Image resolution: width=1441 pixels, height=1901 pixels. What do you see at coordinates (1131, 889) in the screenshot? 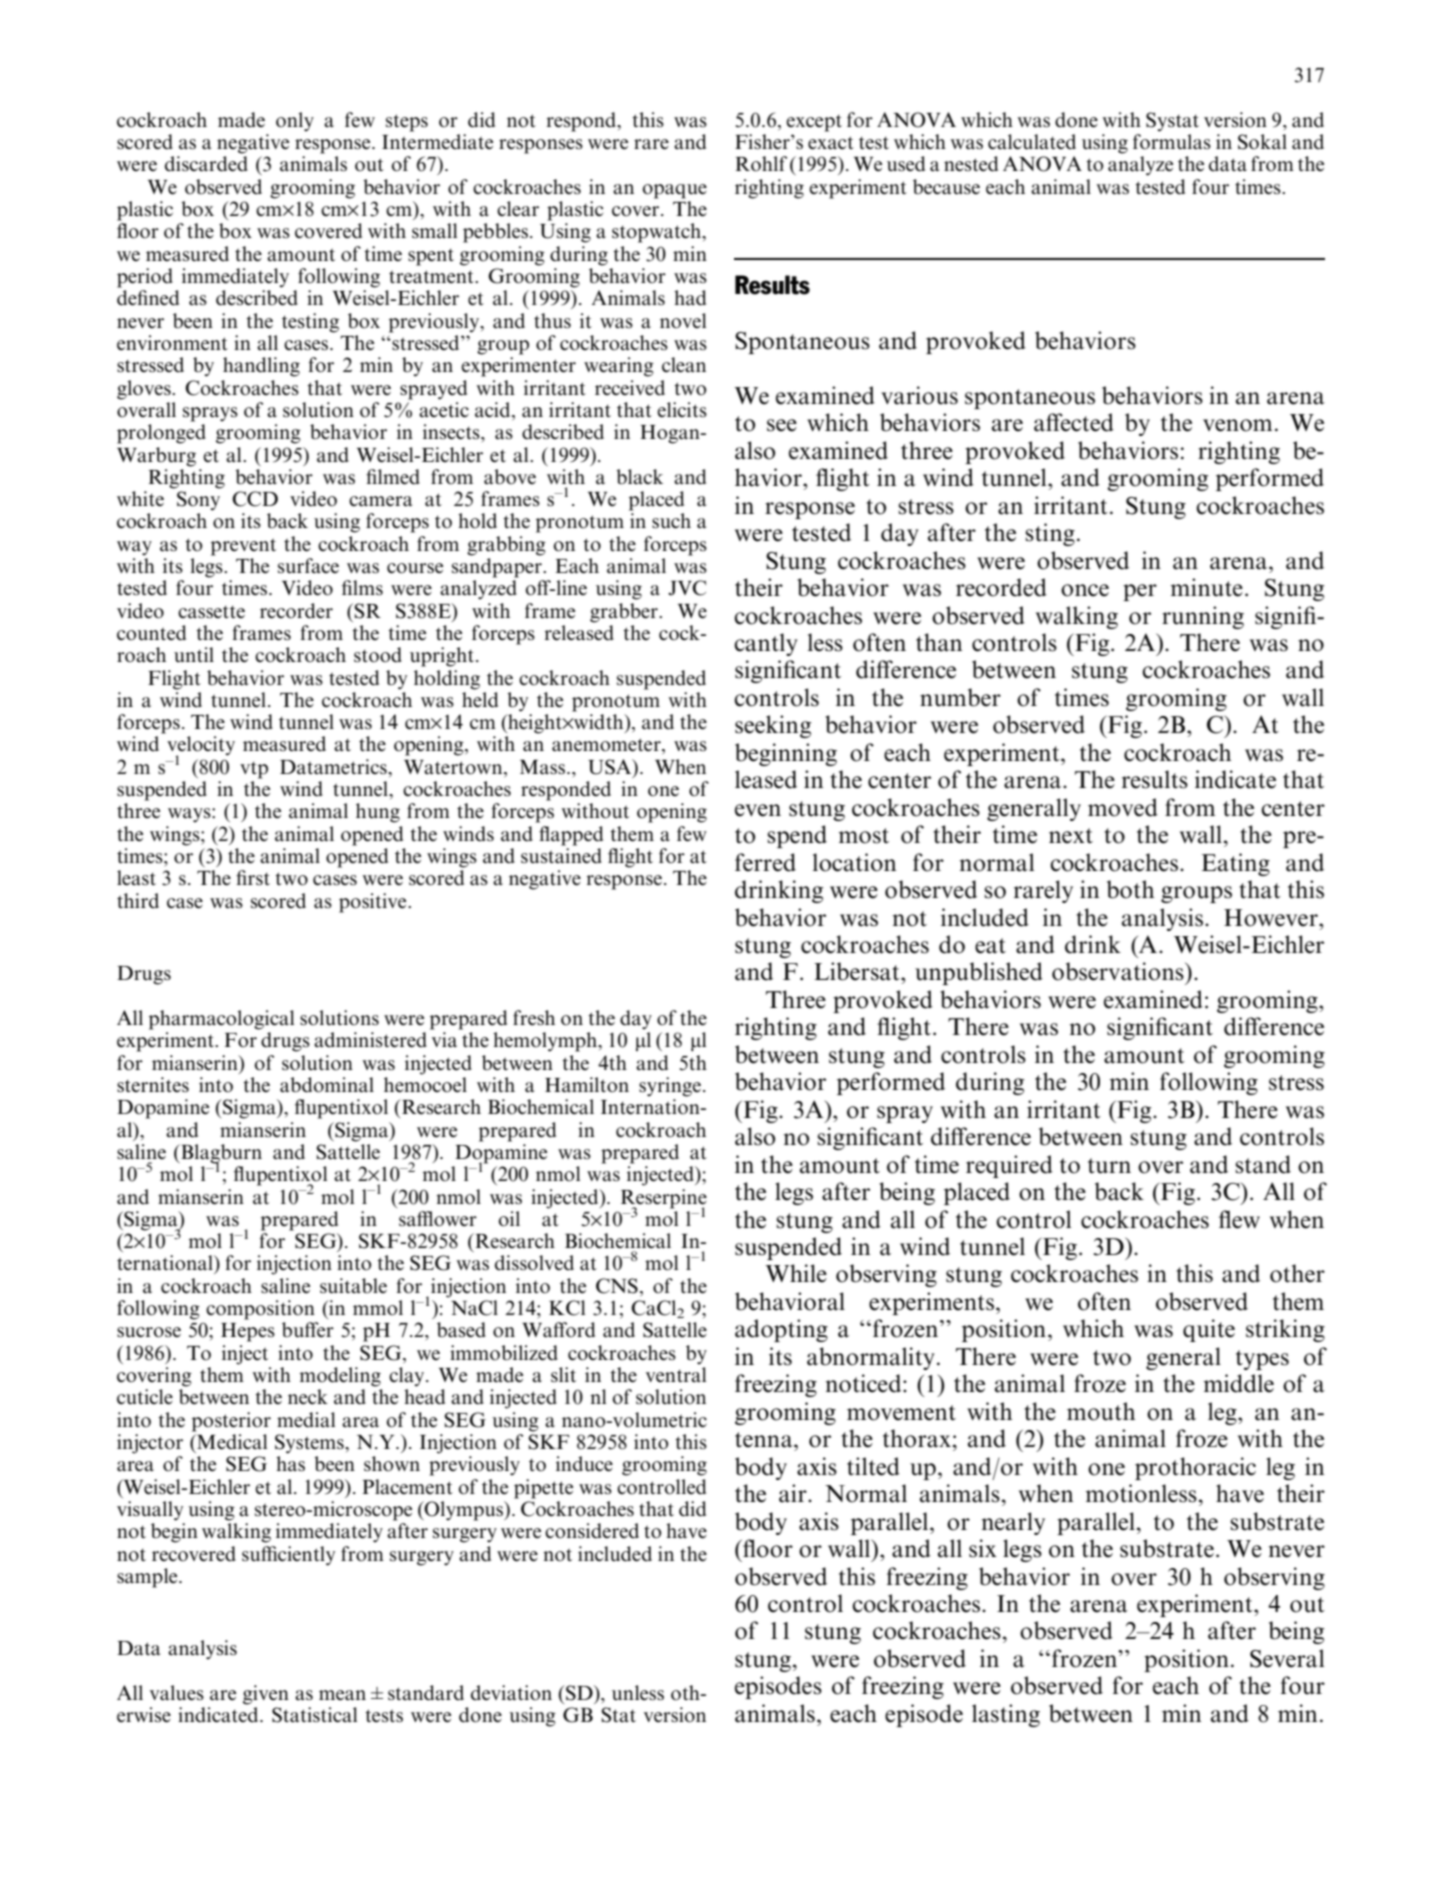
I see `both` at bounding box center [1131, 889].
